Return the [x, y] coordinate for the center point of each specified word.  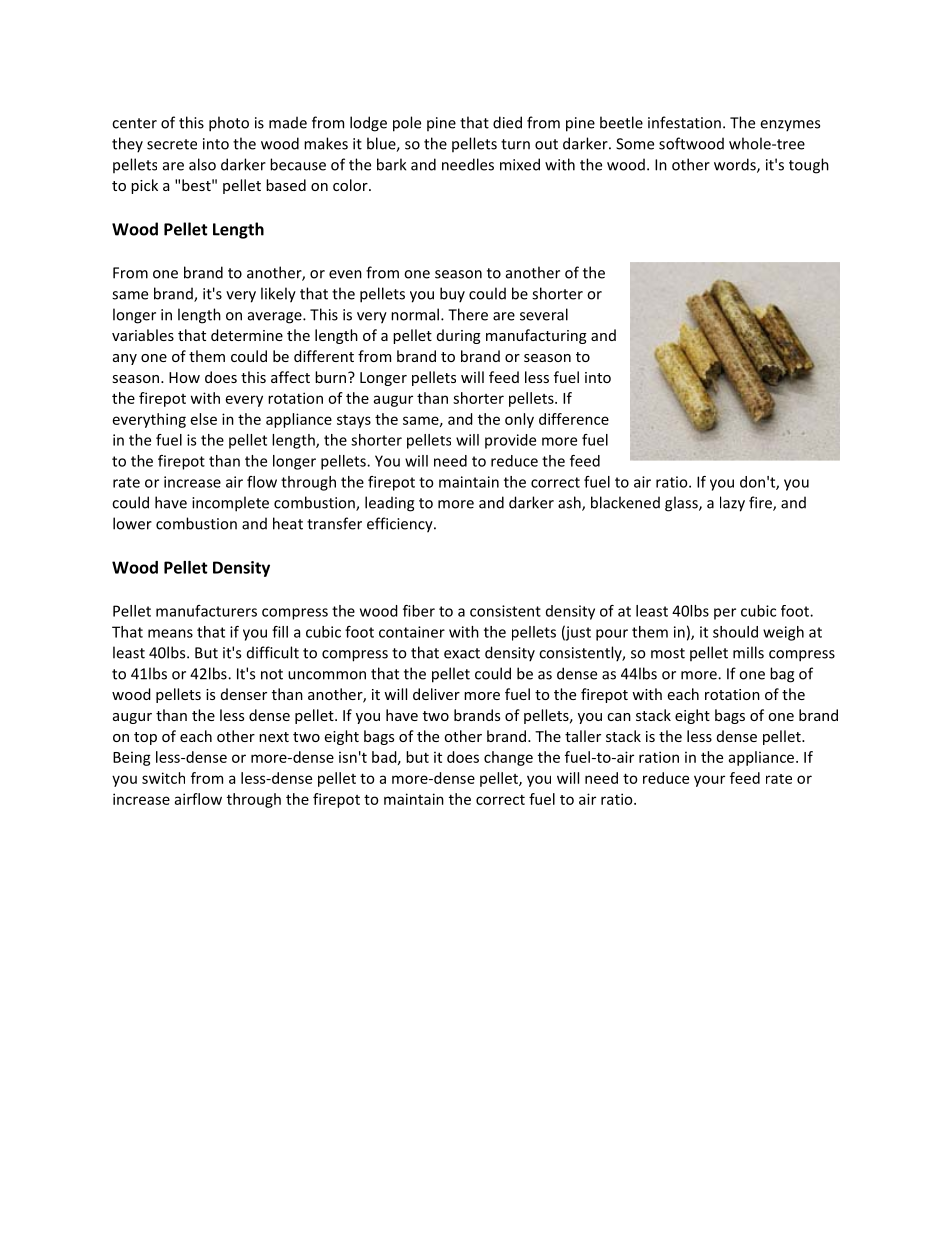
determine [247, 335]
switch [163, 778]
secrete [172, 144]
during [459, 336]
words [736, 165]
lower [132, 523]
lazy [732, 504]
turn [515, 144]
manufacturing [536, 336]
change [508, 758]
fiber [419, 611]
